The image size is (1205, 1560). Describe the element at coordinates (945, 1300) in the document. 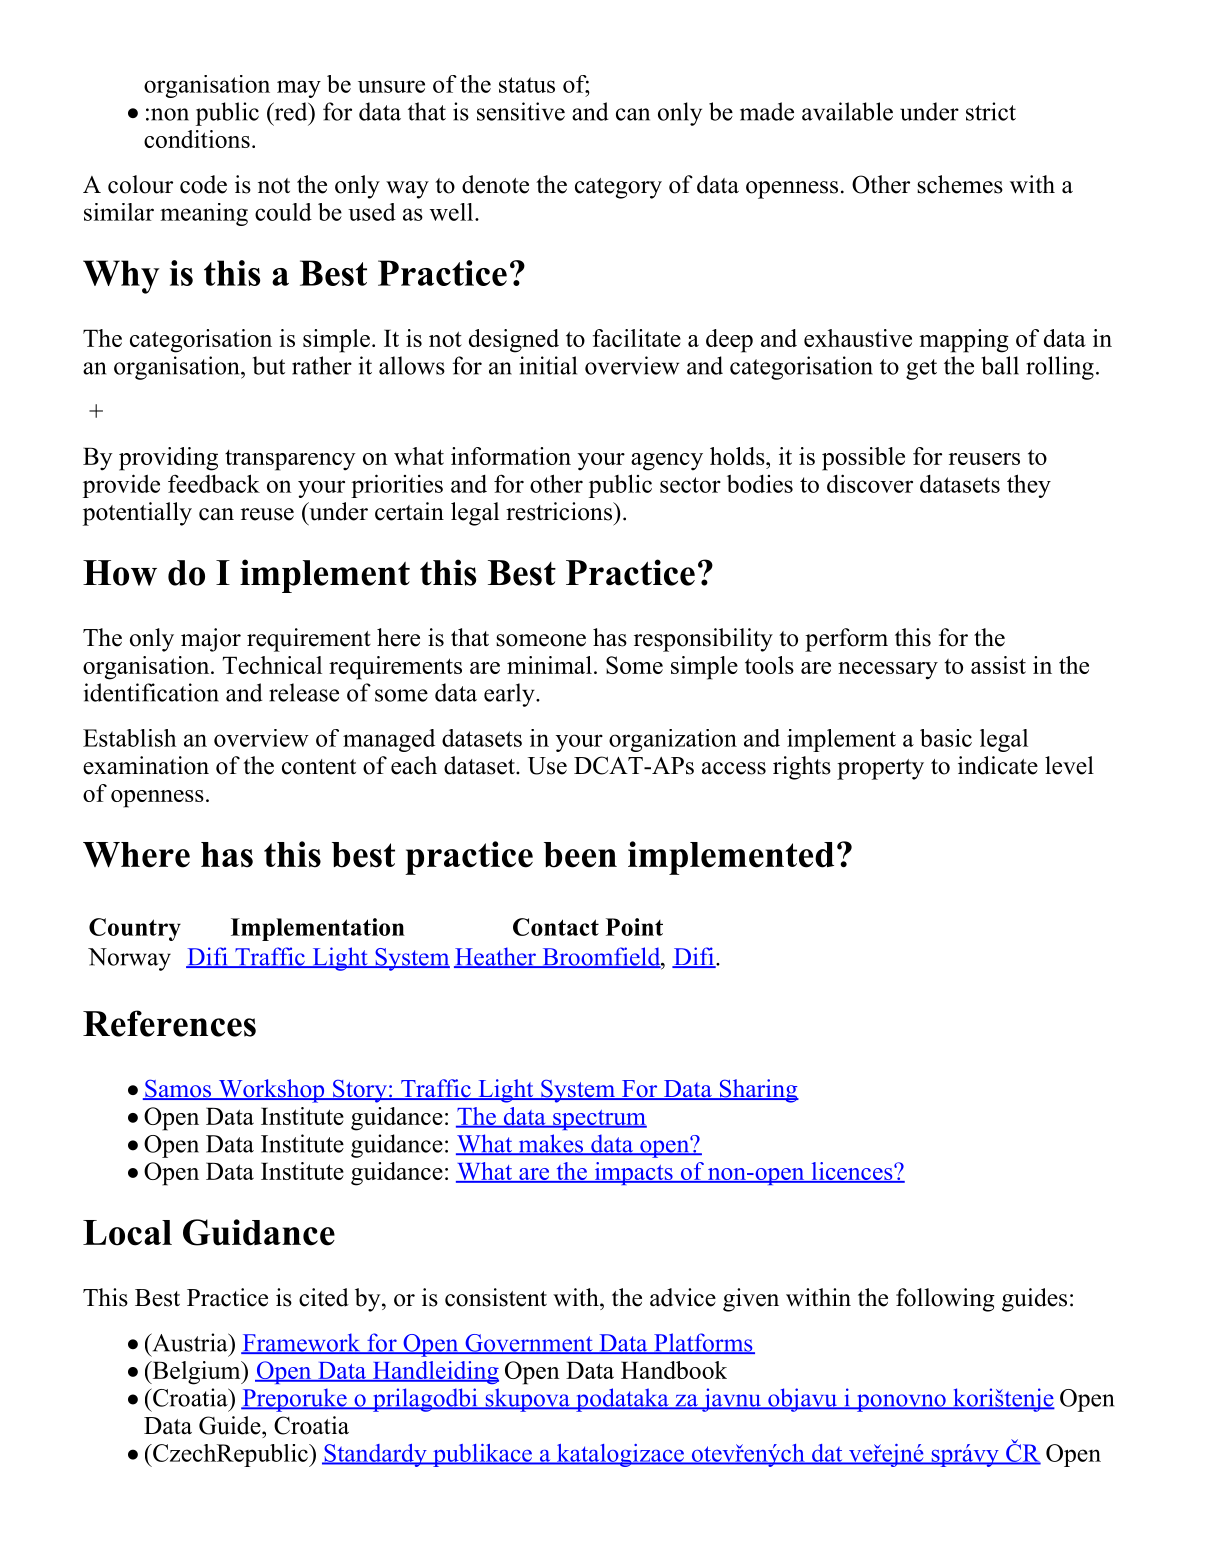

I see `following` at that location.
